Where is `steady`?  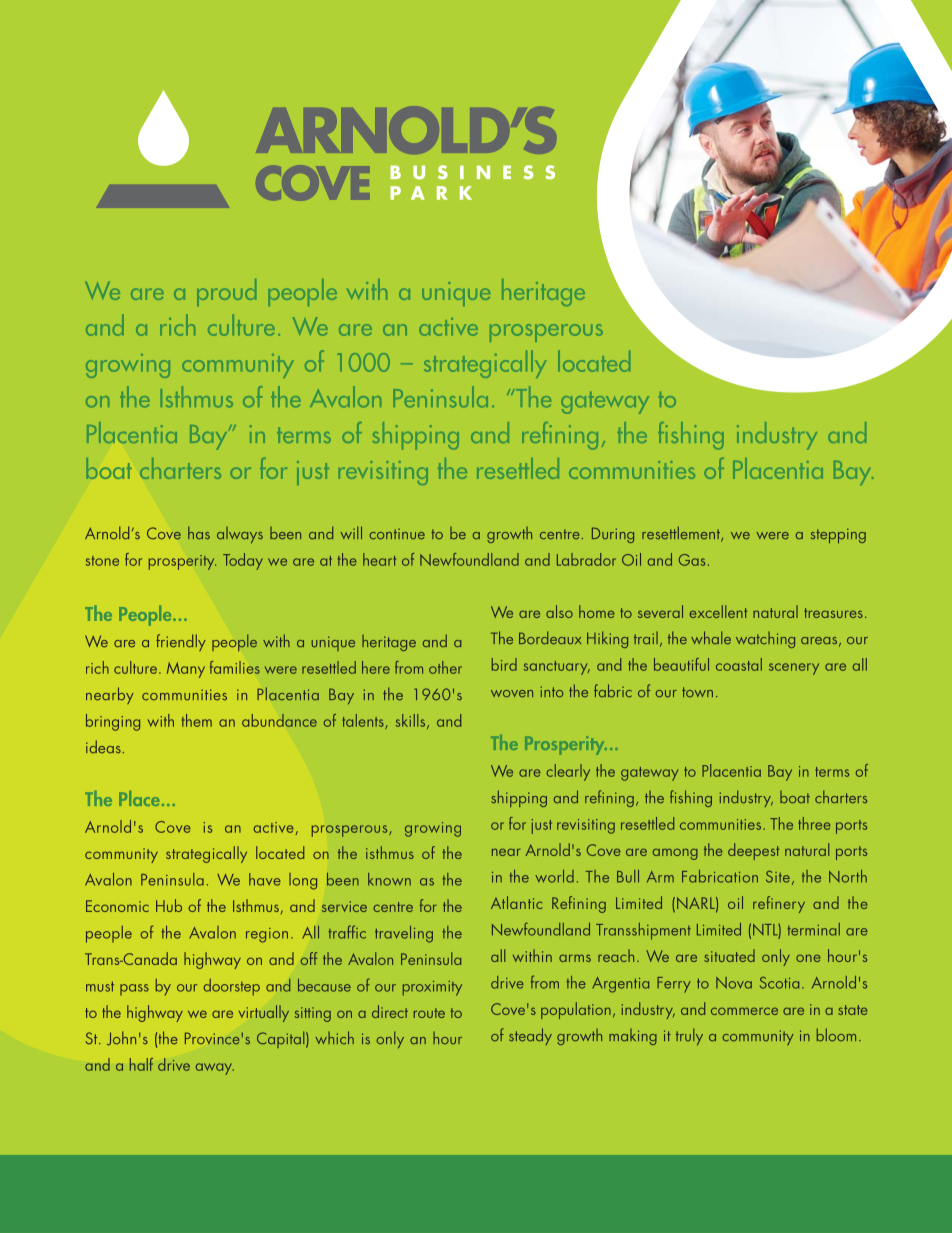
steady is located at coordinates (530, 1036).
